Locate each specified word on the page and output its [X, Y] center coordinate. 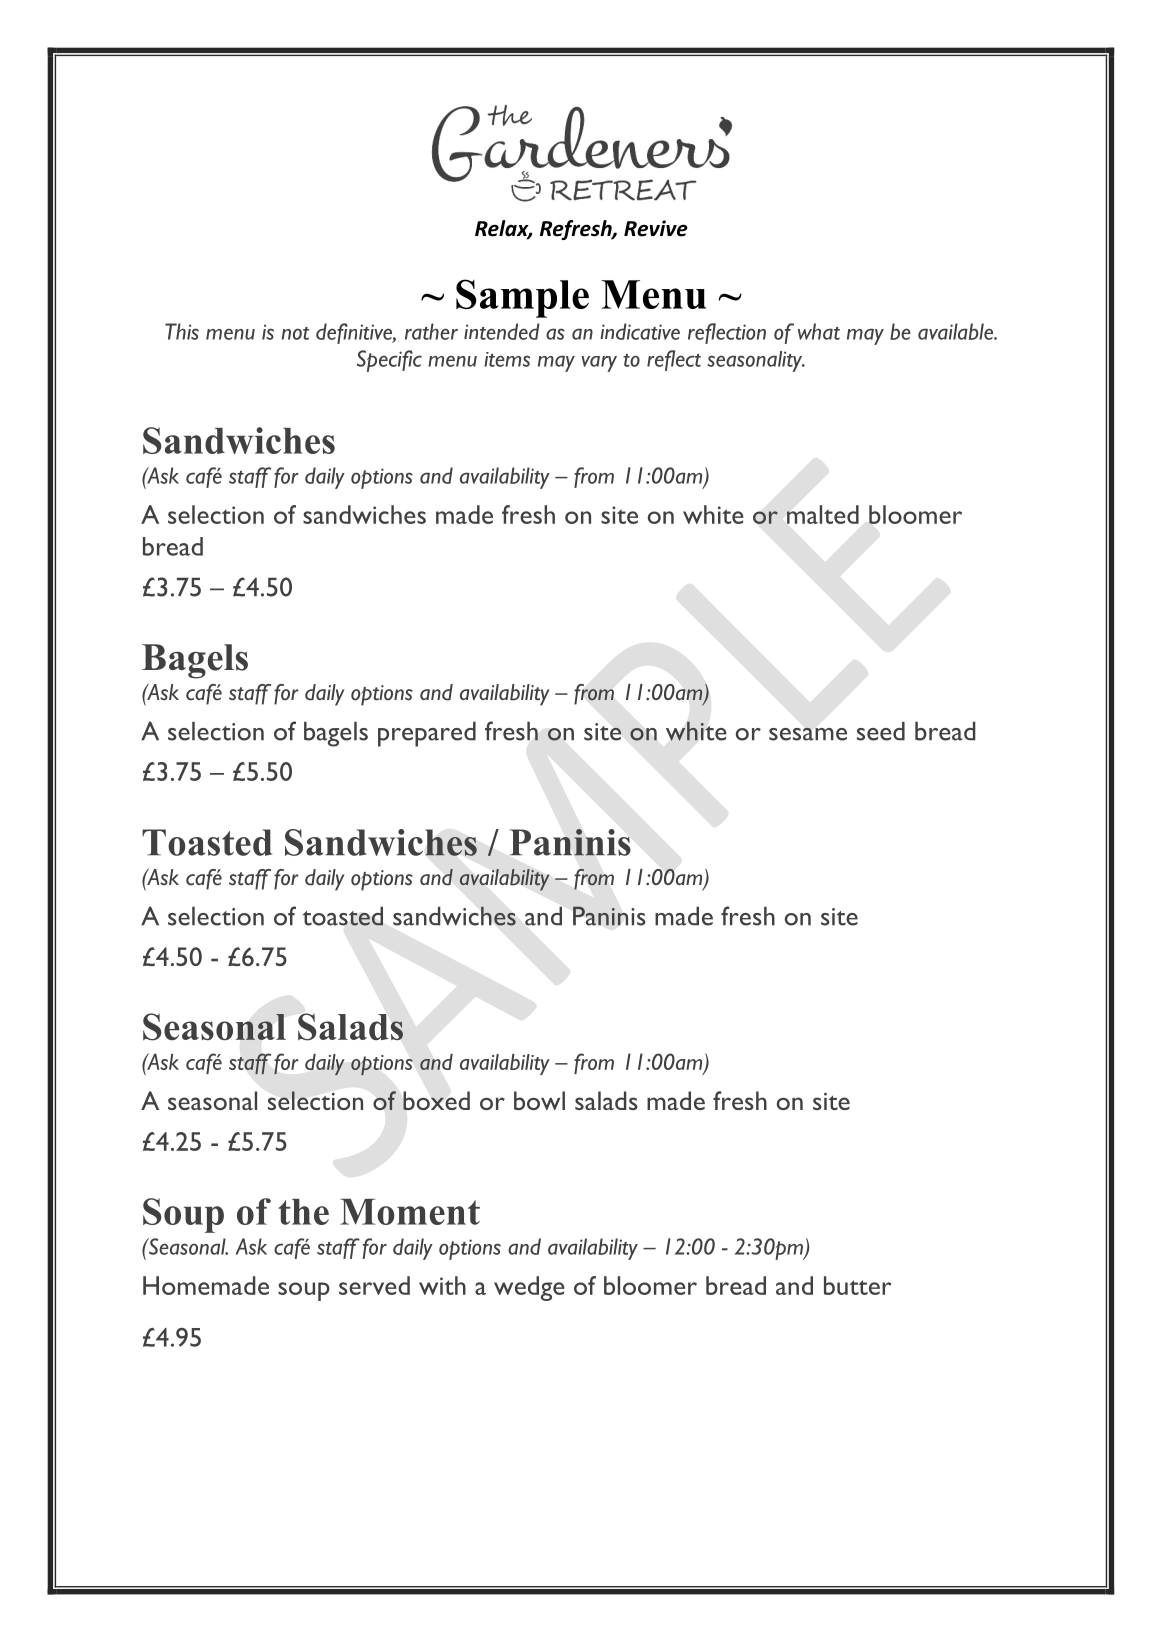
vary [599, 364]
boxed [436, 1100]
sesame [808, 734]
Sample [522, 298]
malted [823, 514]
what [819, 331]
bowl [539, 1100]
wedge [529, 1288]
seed [881, 731]
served [374, 1285]
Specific [389, 361]
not [295, 333]
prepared [427, 734]
